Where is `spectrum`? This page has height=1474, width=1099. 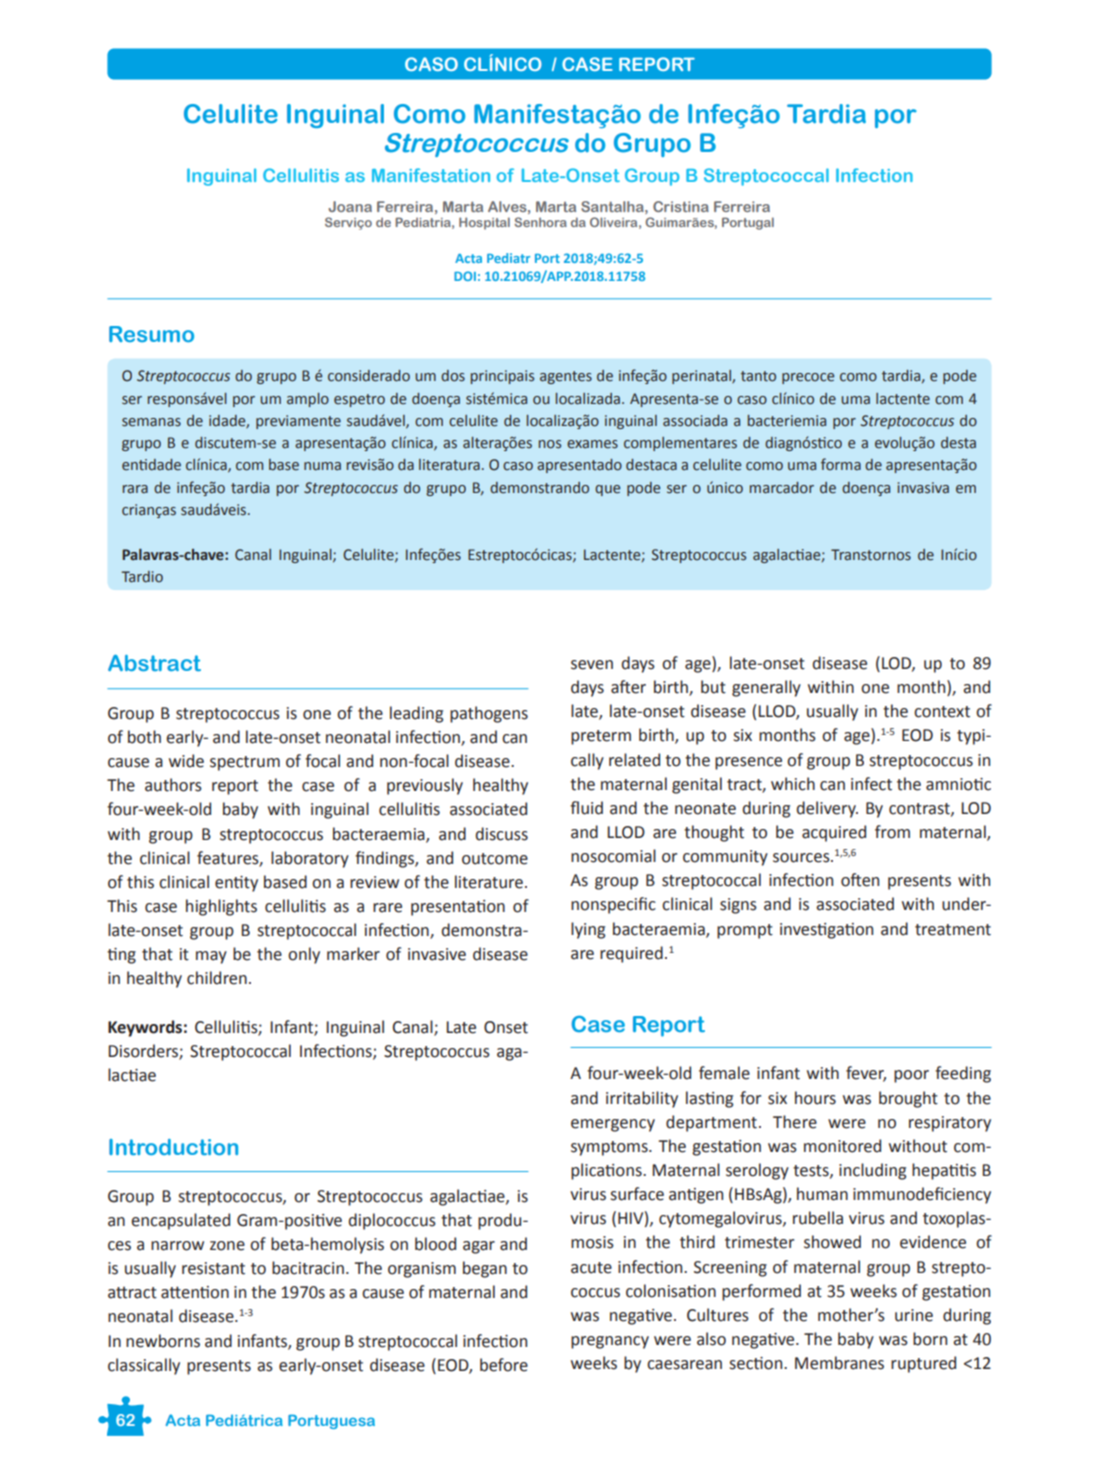 spectrum is located at coordinates (245, 763).
